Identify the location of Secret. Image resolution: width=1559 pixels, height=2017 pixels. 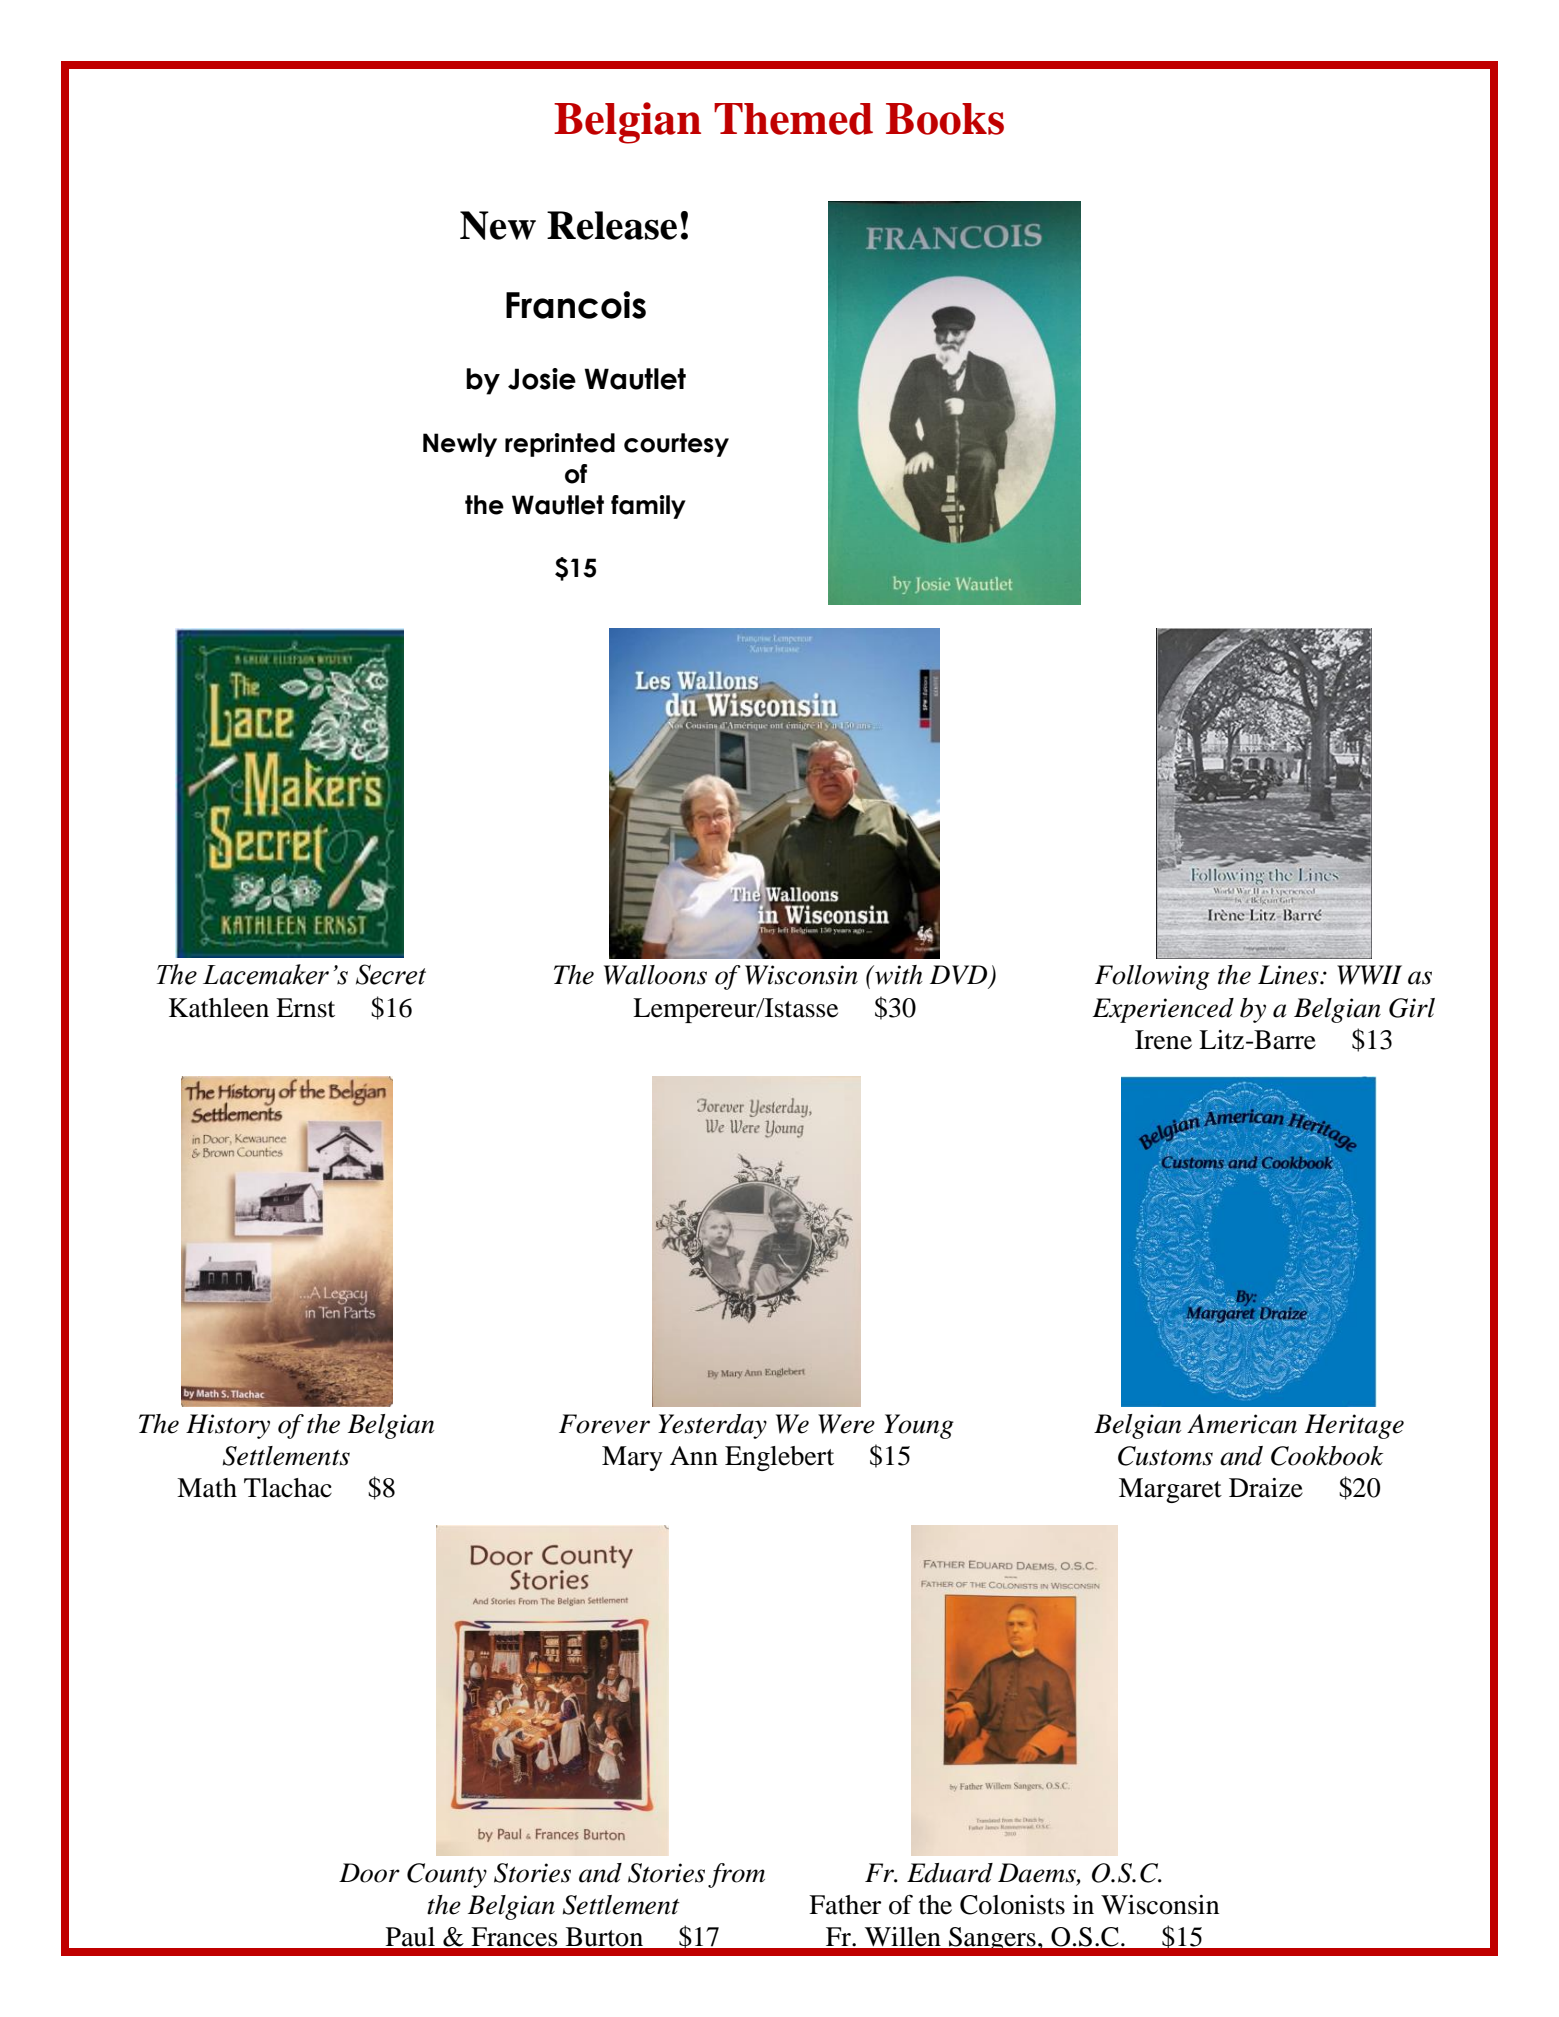
(391, 974).
